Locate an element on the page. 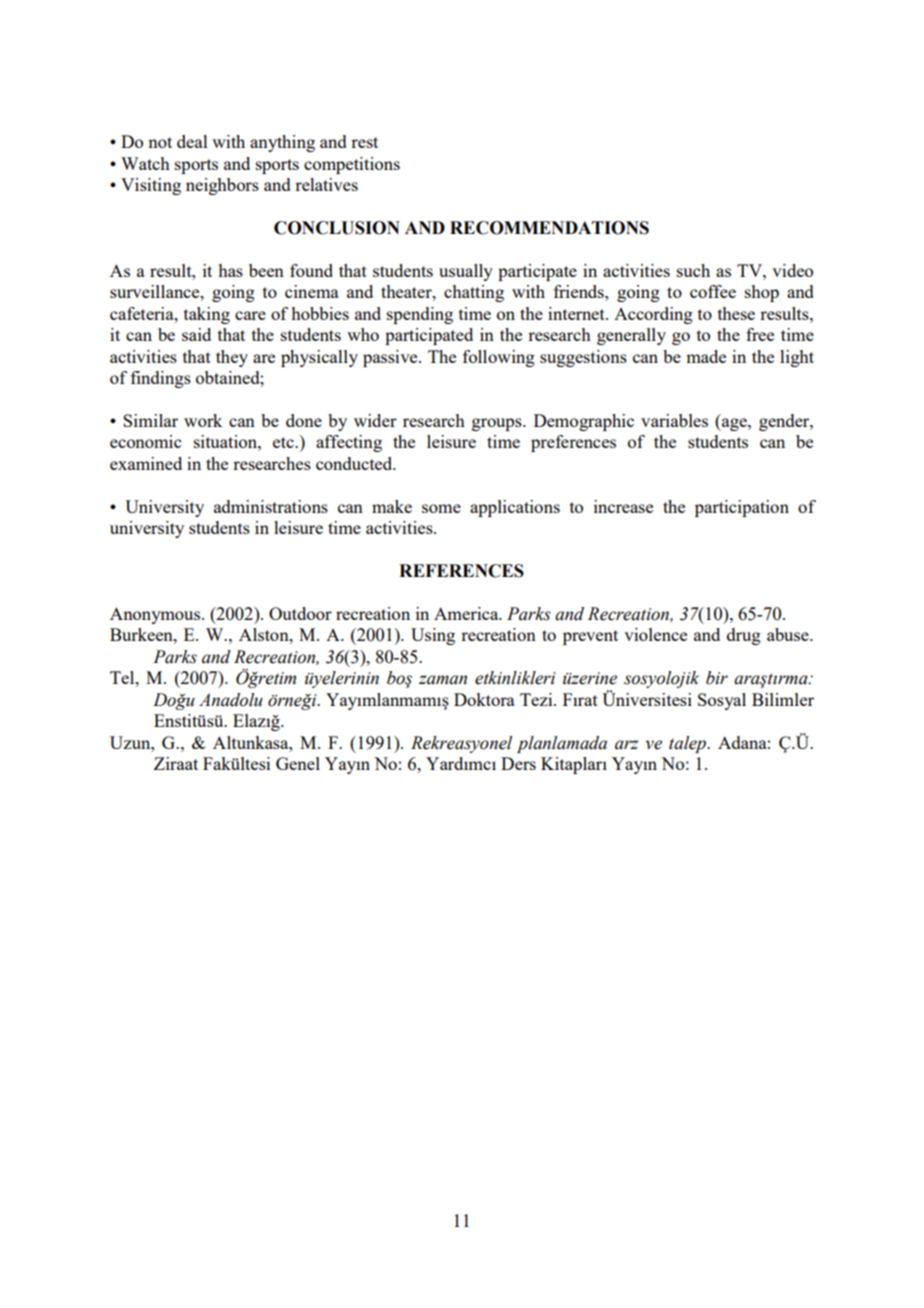  deal is located at coordinates (192, 141).
